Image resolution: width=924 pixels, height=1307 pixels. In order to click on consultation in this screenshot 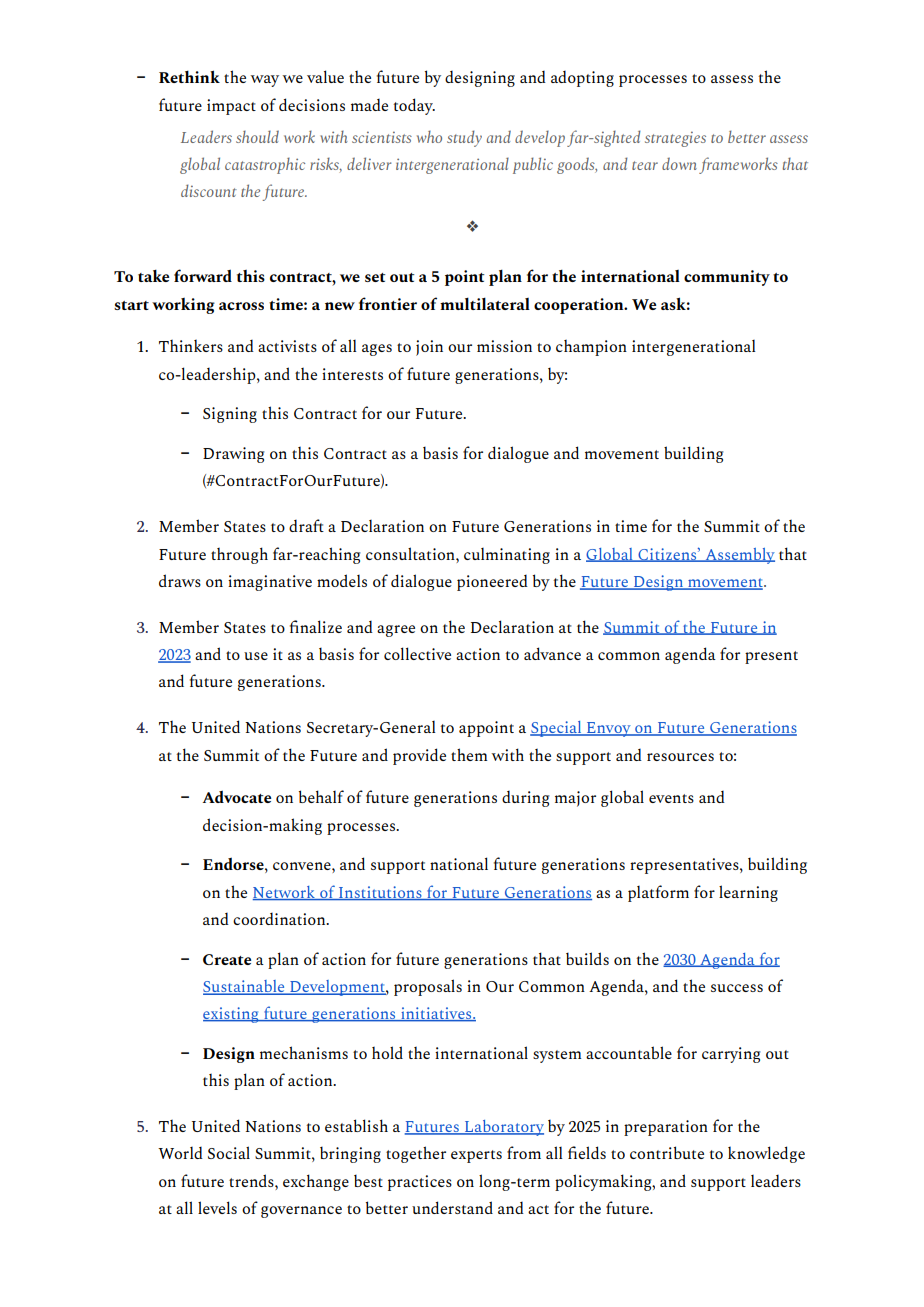, I will do `click(411, 553)`.
